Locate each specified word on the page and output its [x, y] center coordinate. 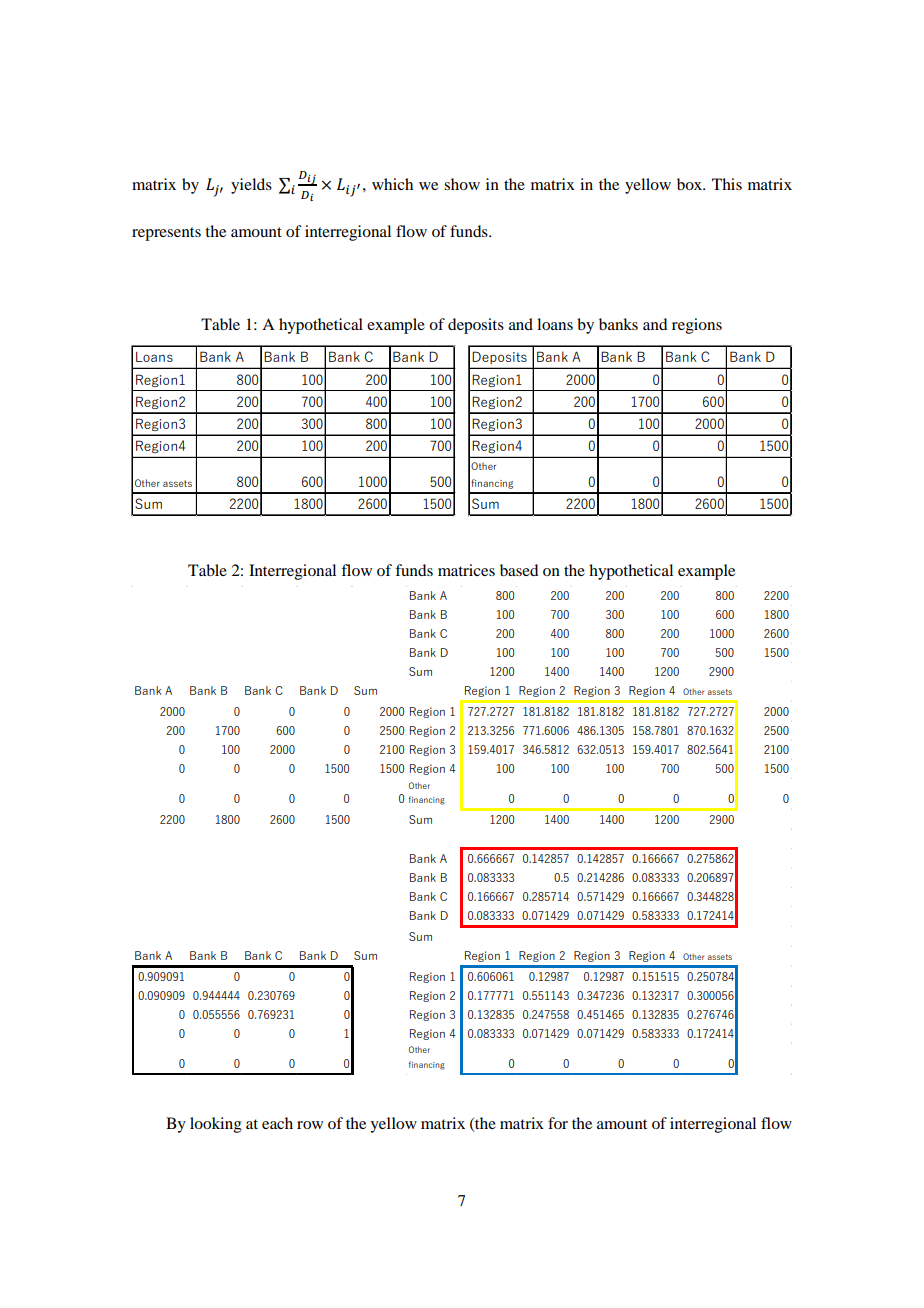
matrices [466, 570]
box [690, 184]
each [277, 1123]
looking [216, 1125]
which [392, 184]
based [519, 570]
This [727, 184]
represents [166, 234]
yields [251, 186]
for [558, 1123]
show [462, 184]
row [310, 1125]
